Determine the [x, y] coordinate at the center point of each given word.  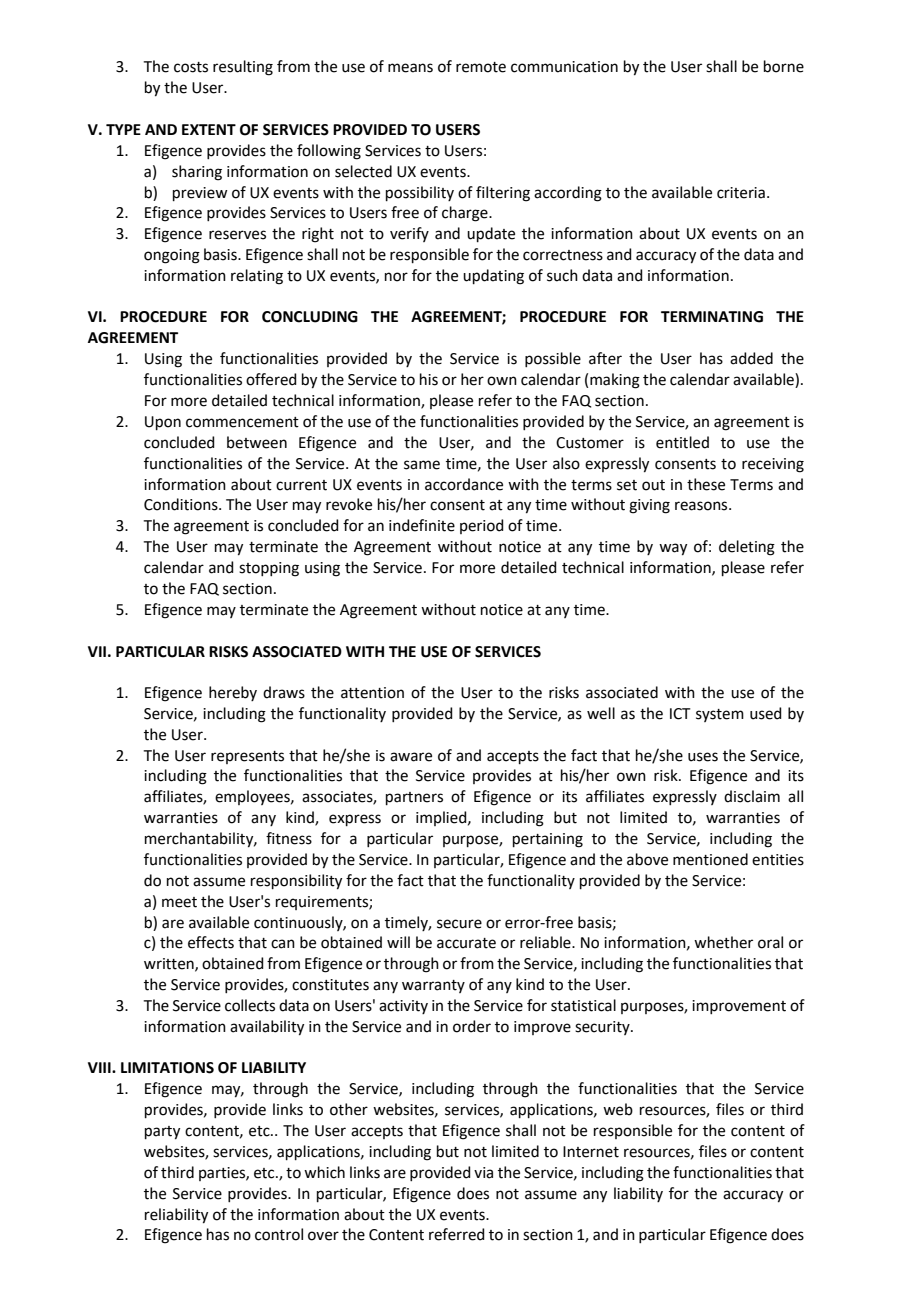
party [162, 1133]
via [483, 1173]
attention [372, 693]
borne [784, 66]
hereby [233, 693]
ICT [680, 714]
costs [191, 67]
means [410, 68]
